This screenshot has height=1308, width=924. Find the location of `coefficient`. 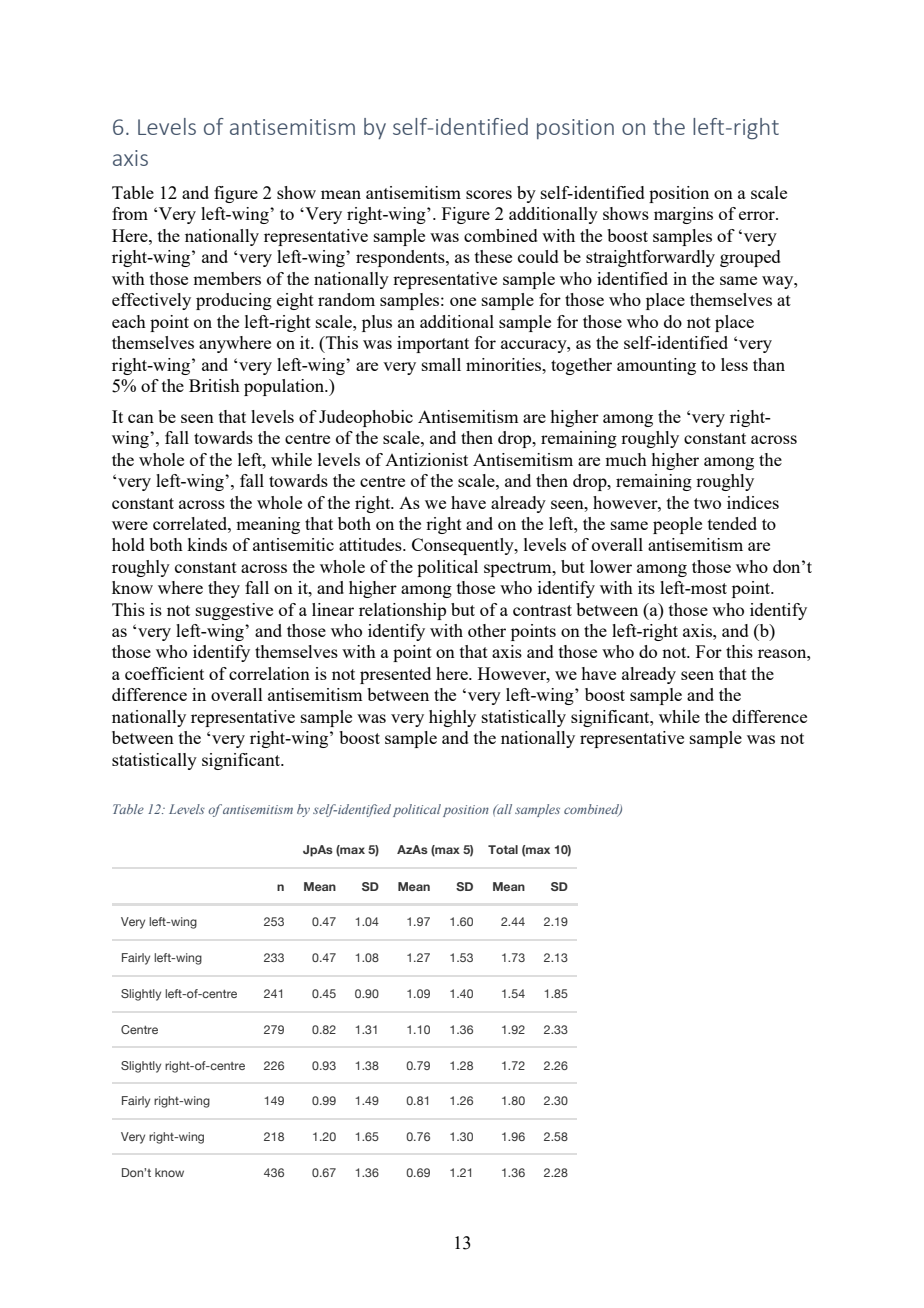

coefficient is located at coordinates (164, 673).
